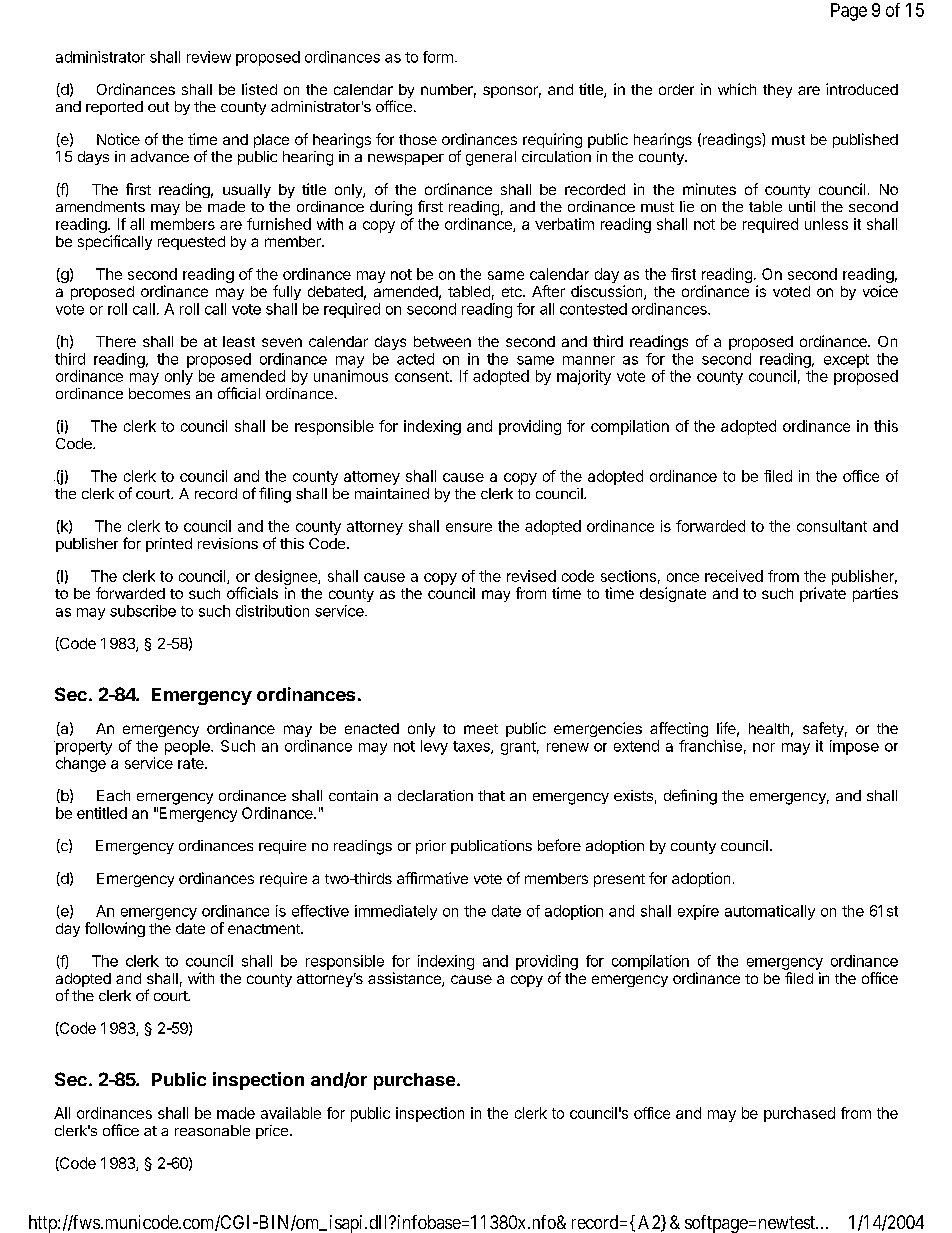 This image has height=1233, width=952. What do you see at coordinates (846, 361) in the image?
I see `except` at bounding box center [846, 361].
